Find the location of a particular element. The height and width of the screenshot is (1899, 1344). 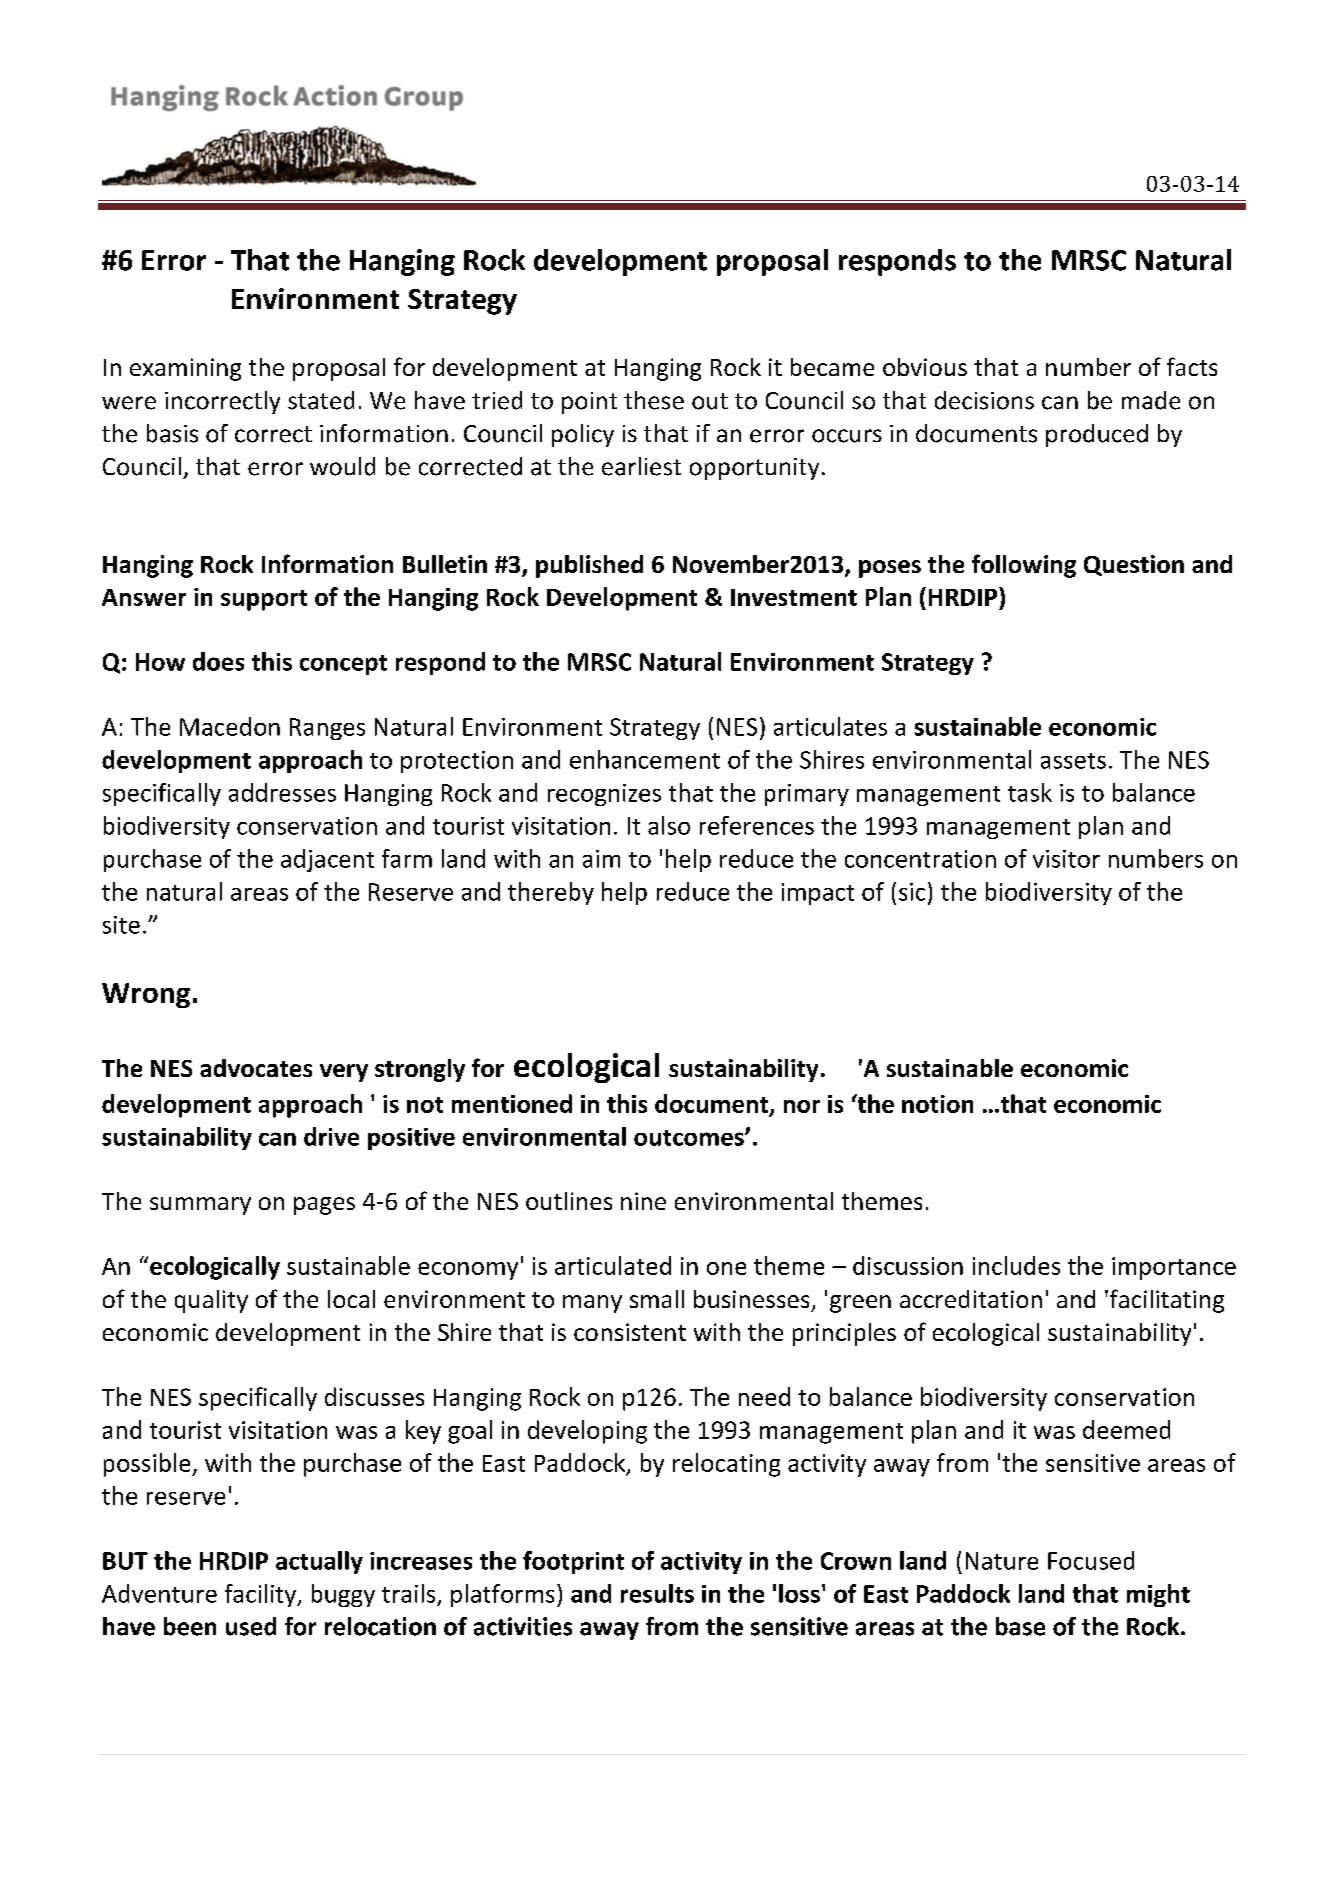

produced is located at coordinates (1097, 435).
